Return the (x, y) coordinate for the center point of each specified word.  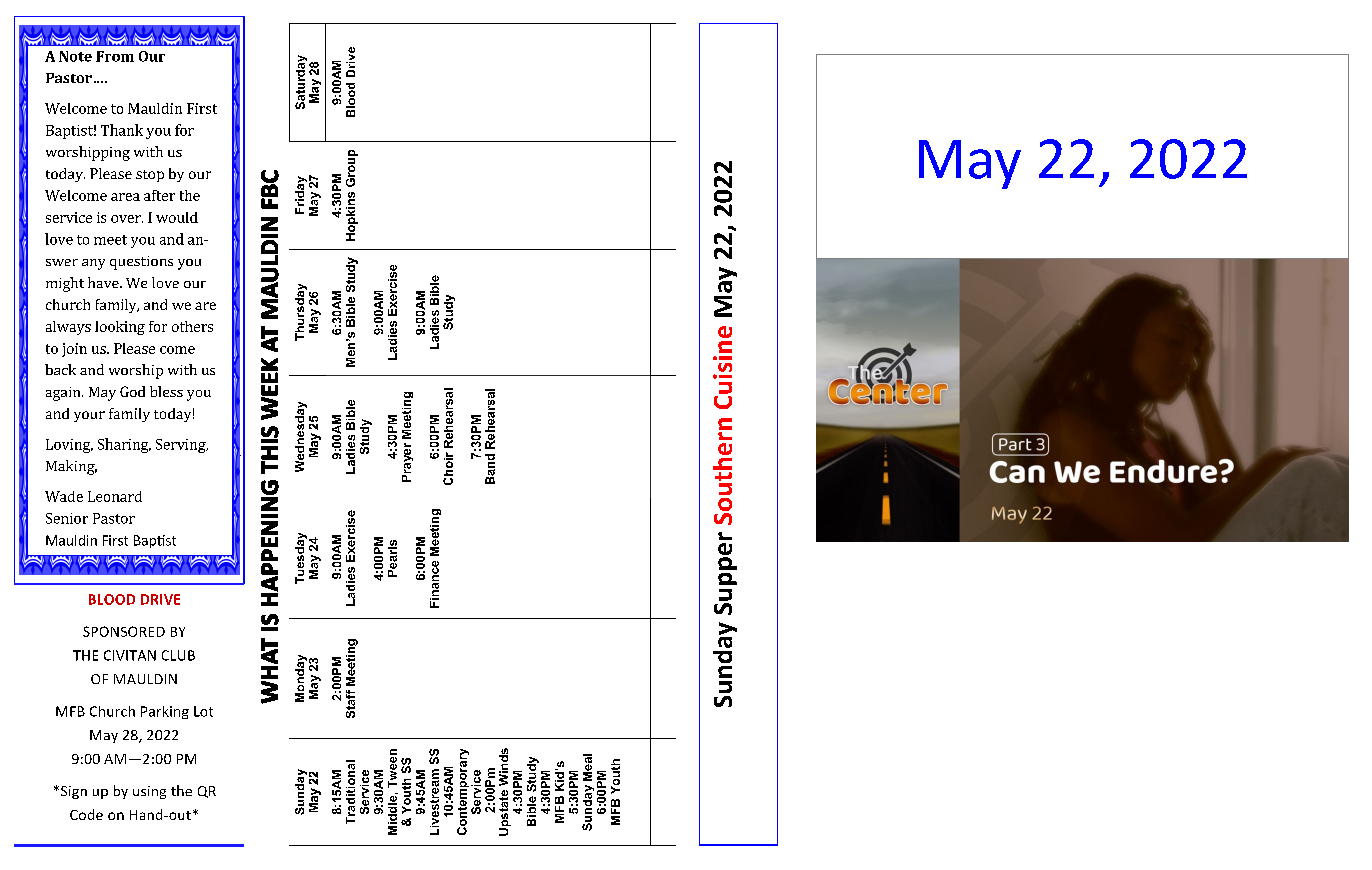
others (192, 326)
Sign (72, 792)
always (68, 328)
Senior (67, 518)
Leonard (115, 496)
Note (75, 56)
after (159, 195)
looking (120, 328)
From (115, 56)
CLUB (178, 655)
